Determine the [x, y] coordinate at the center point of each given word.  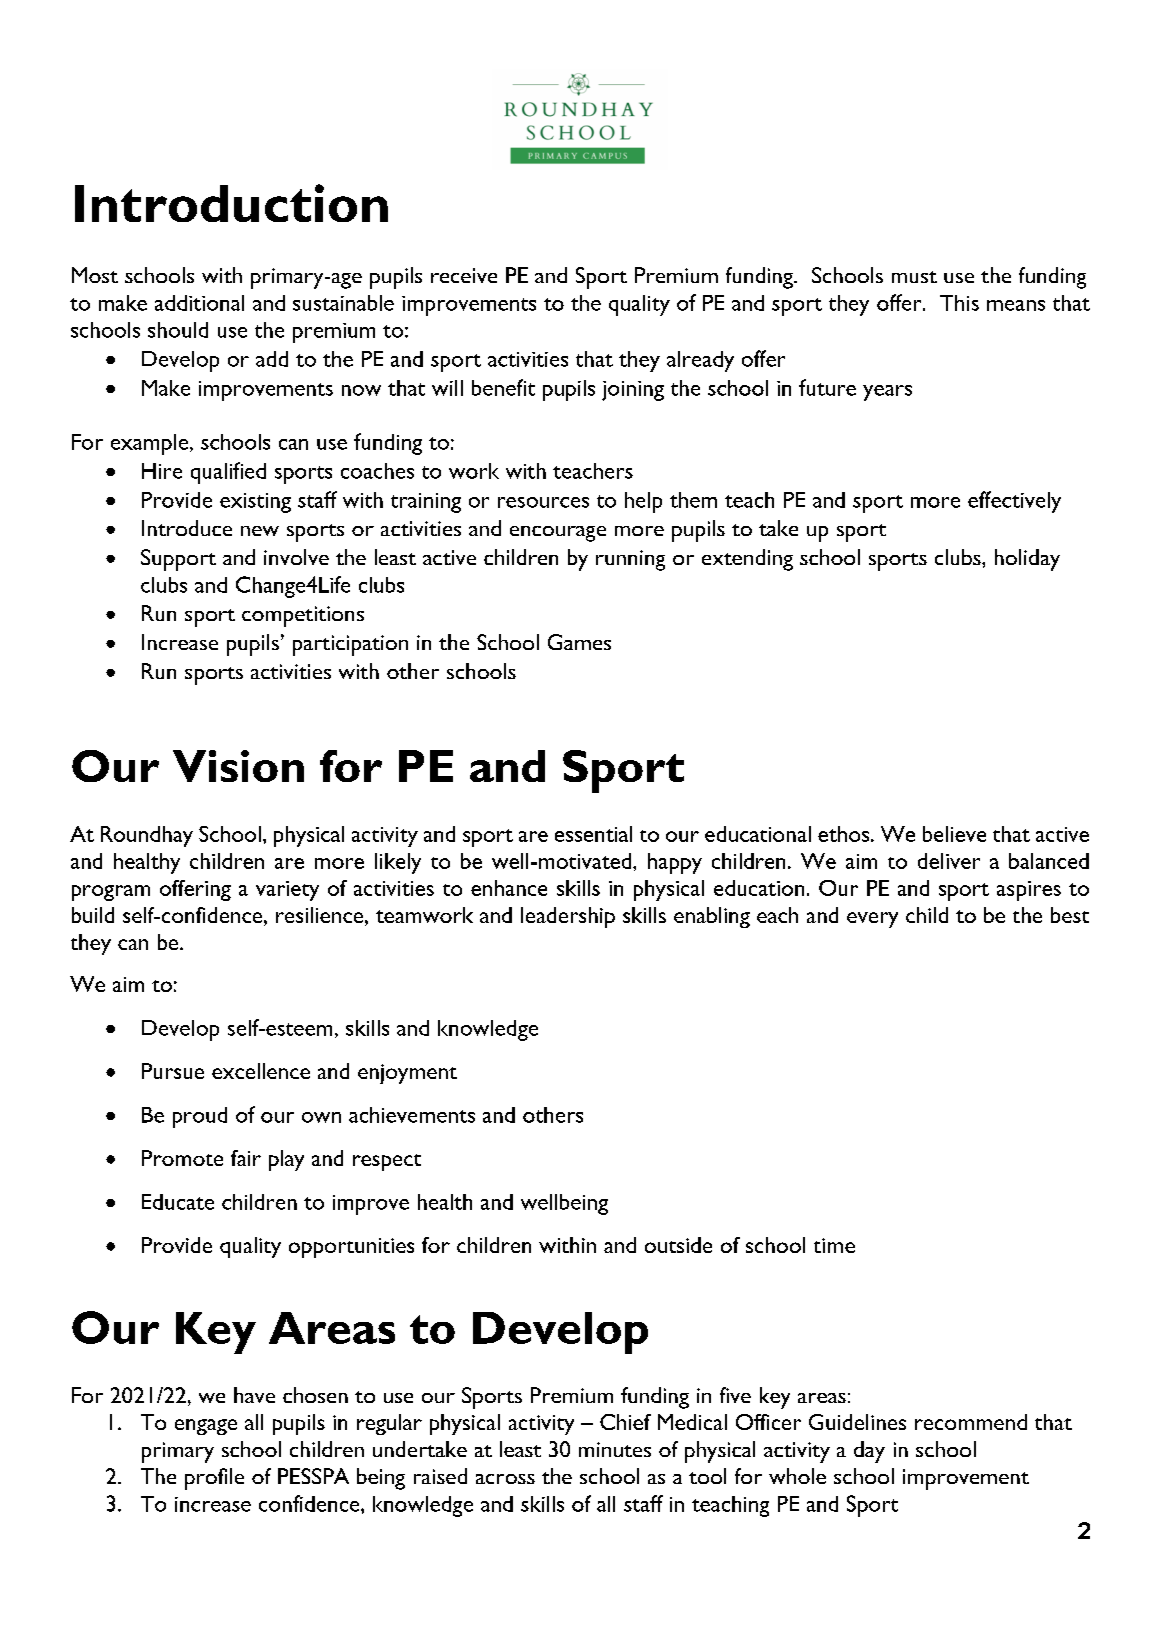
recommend [971, 1422]
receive [464, 275]
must [914, 277]
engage [206, 1427]
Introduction [231, 203]
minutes [615, 1449]
